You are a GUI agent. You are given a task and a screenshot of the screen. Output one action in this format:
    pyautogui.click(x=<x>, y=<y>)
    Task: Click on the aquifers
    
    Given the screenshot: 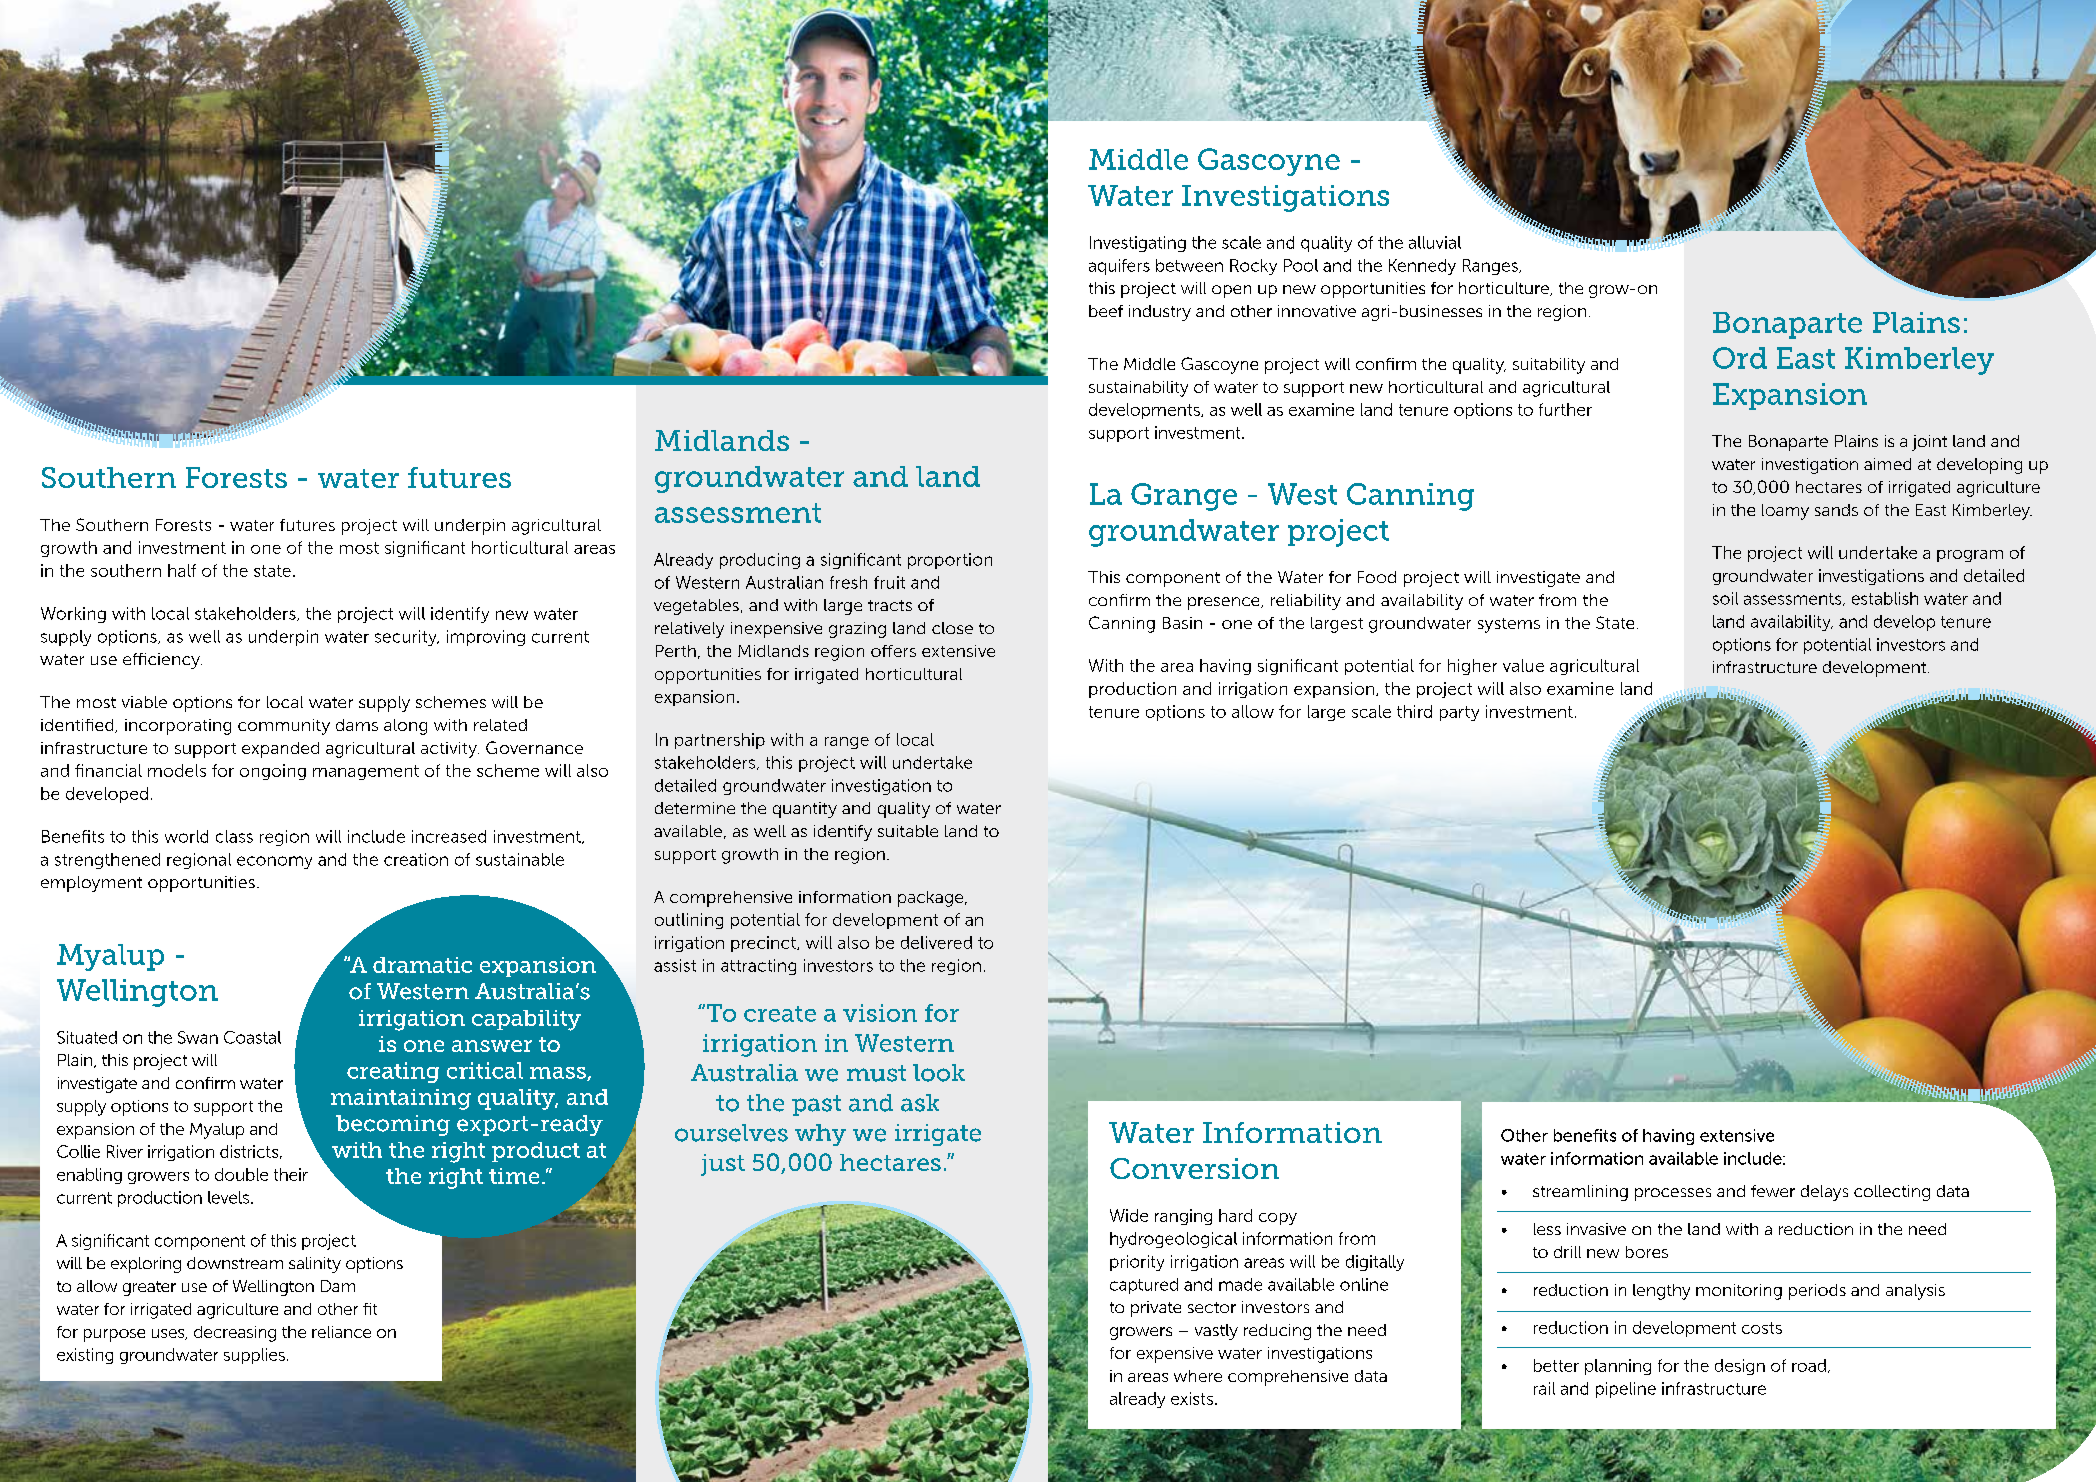 What is the action you would take?
    pyautogui.click(x=1119, y=267)
